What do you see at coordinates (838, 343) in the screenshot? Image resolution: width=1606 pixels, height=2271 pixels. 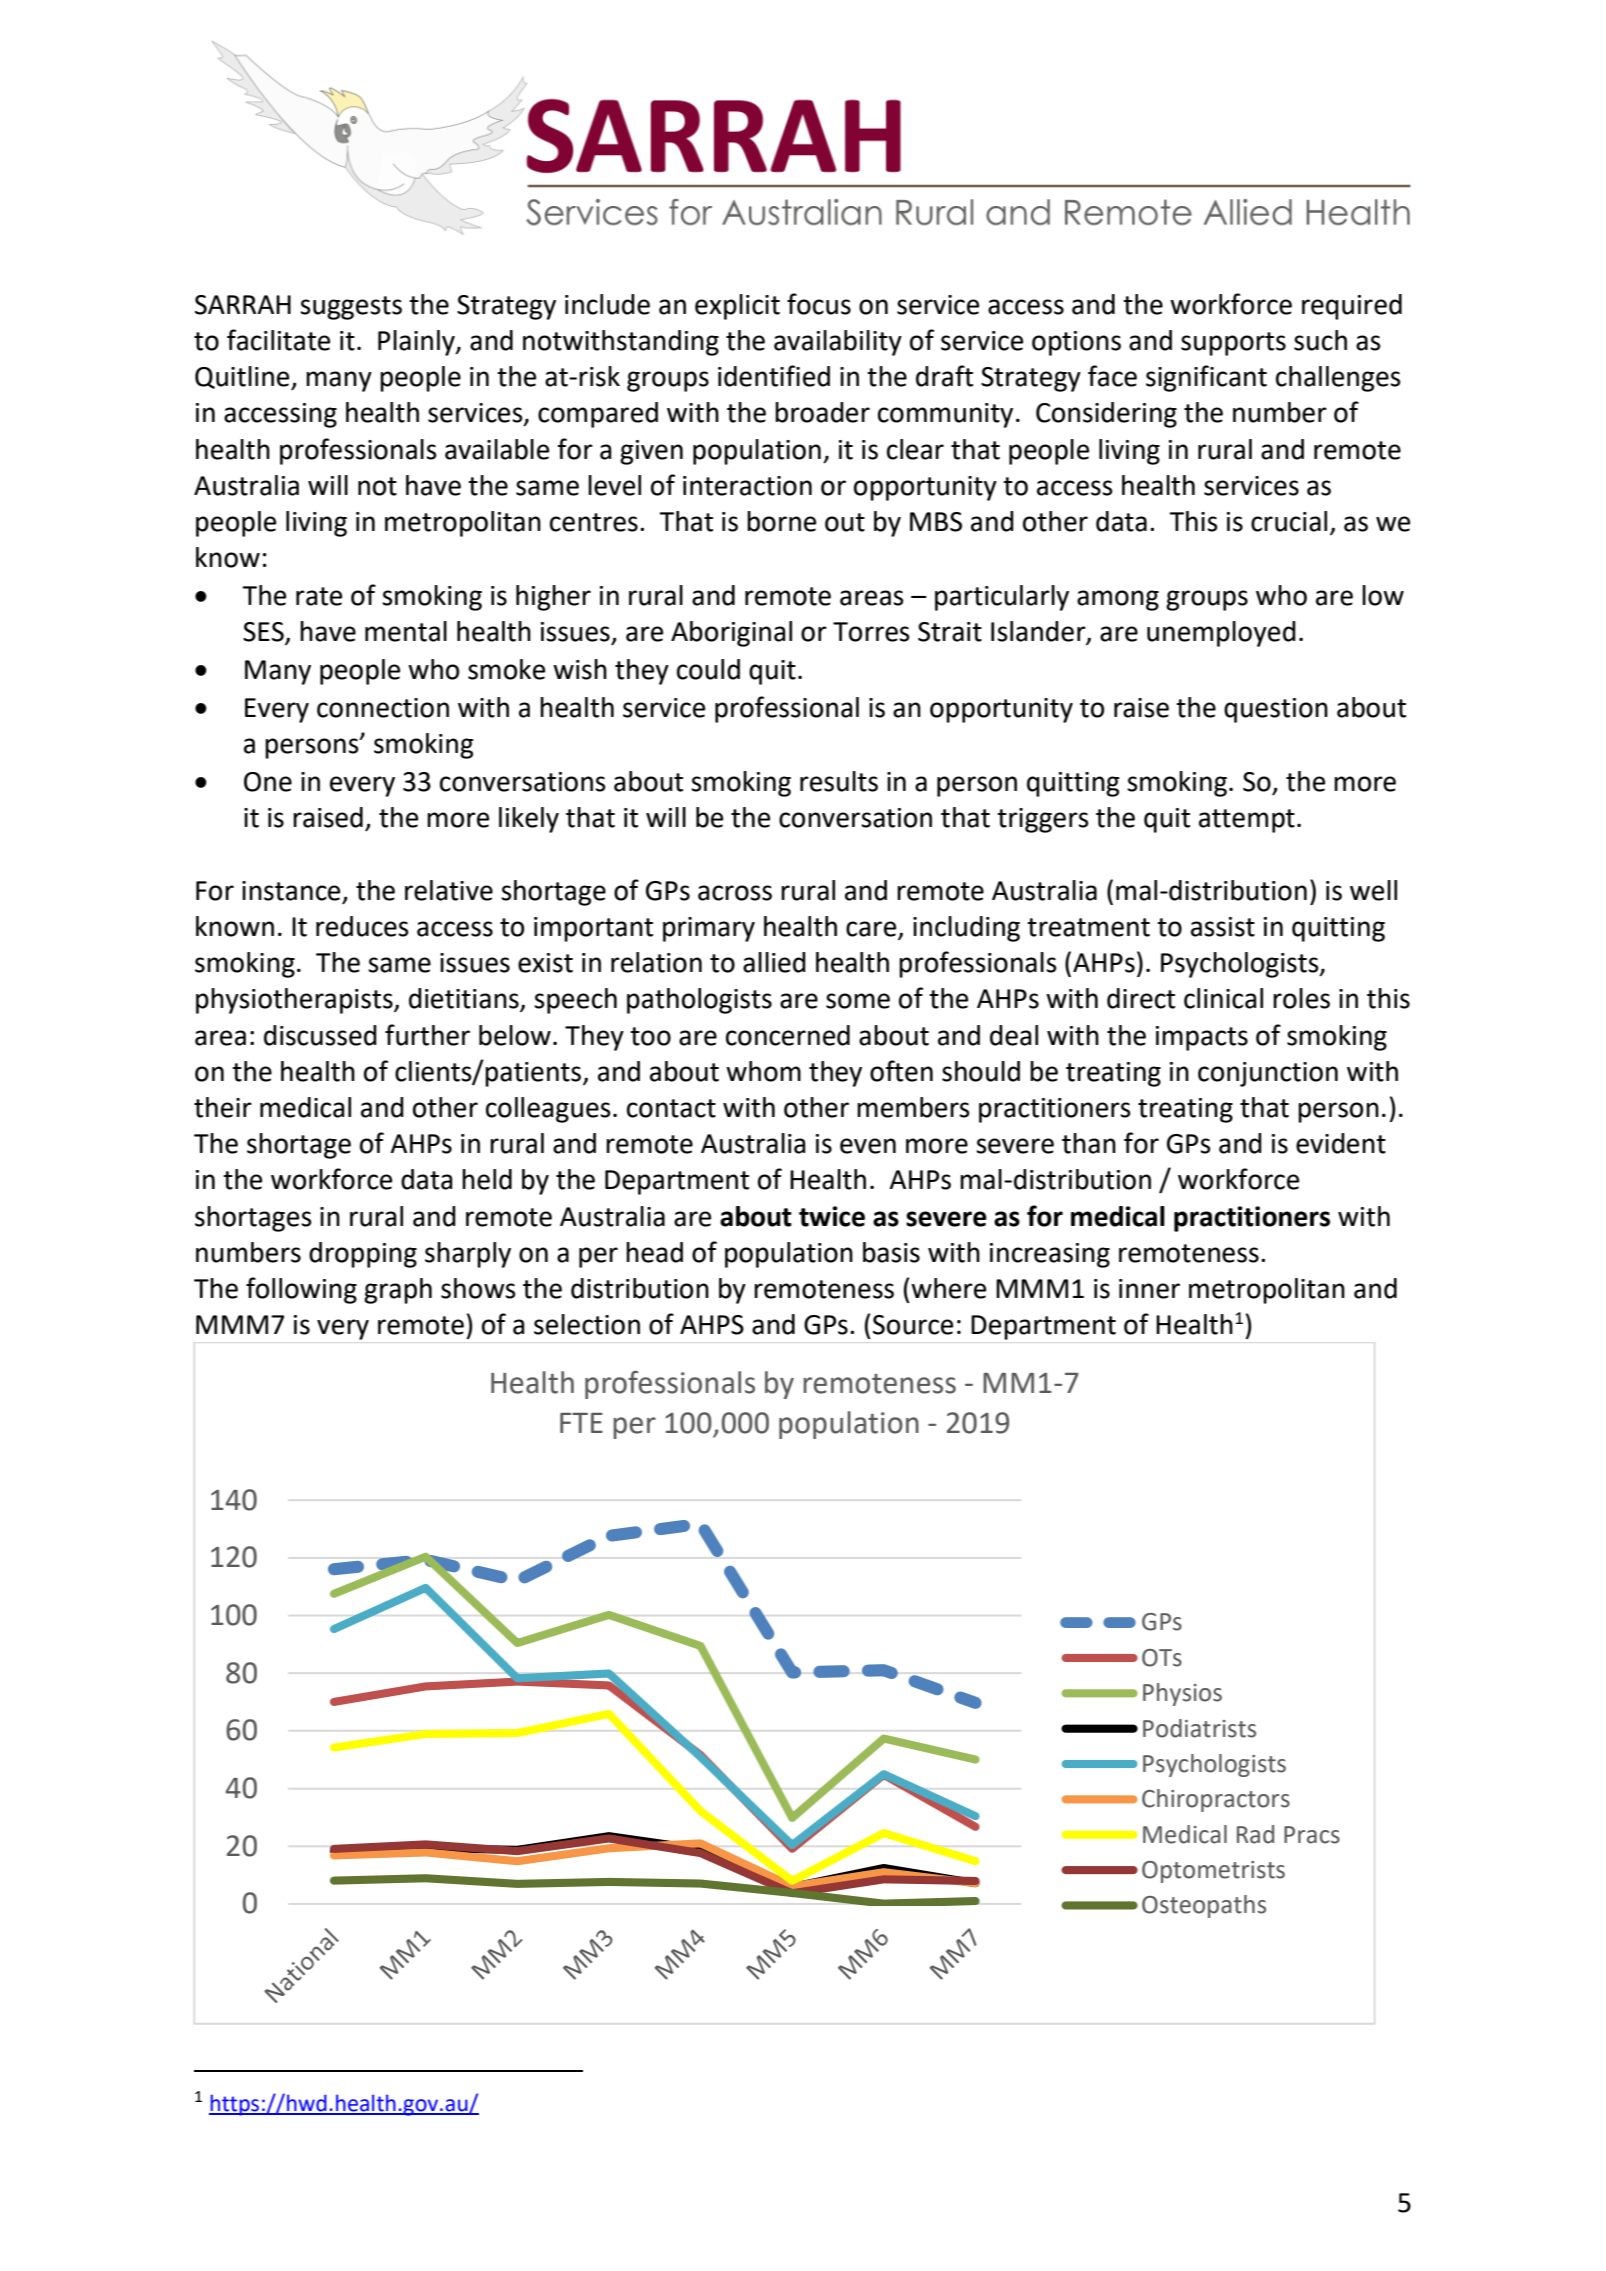 I see `availability` at bounding box center [838, 343].
